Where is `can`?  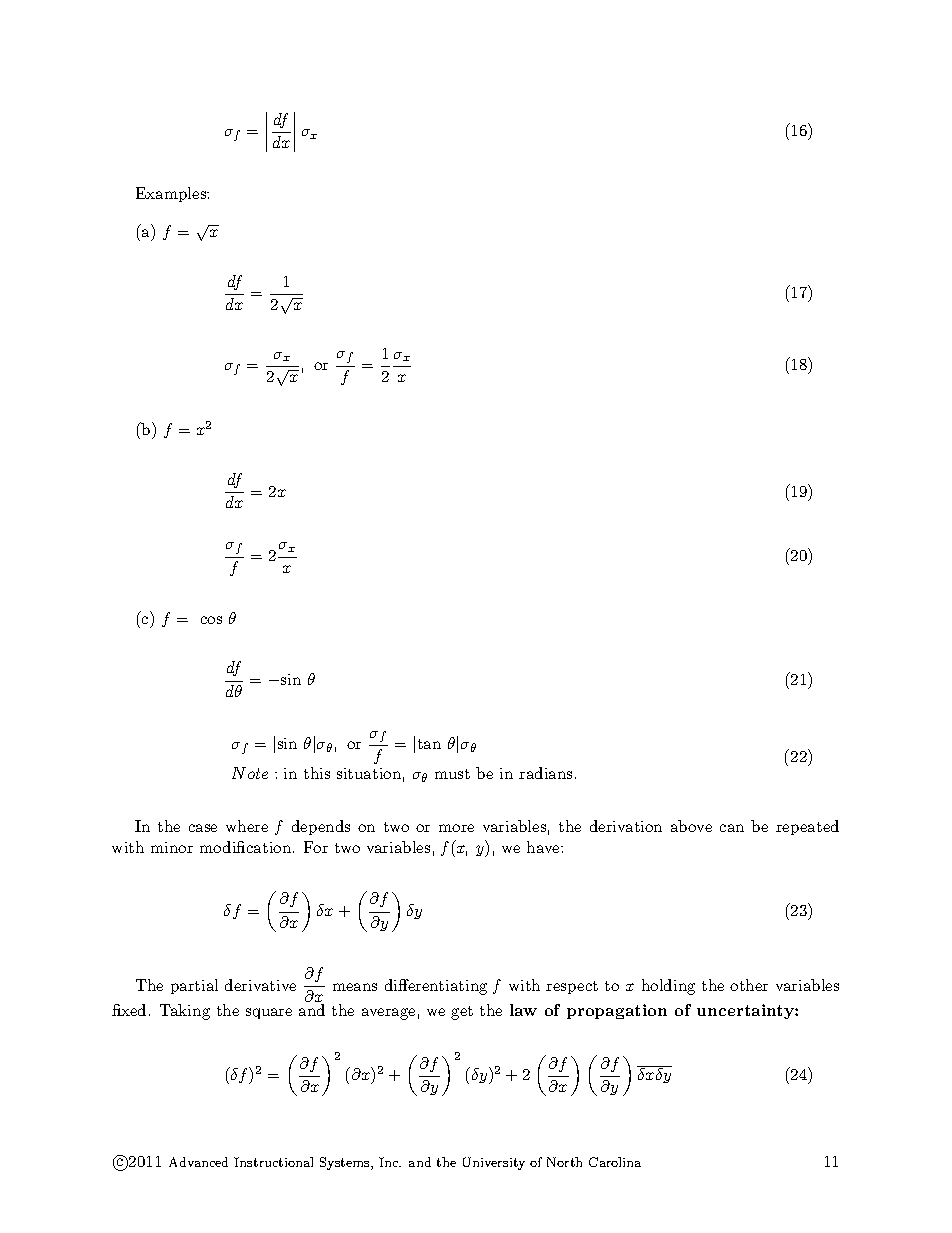 can is located at coordinates (732, 828).
